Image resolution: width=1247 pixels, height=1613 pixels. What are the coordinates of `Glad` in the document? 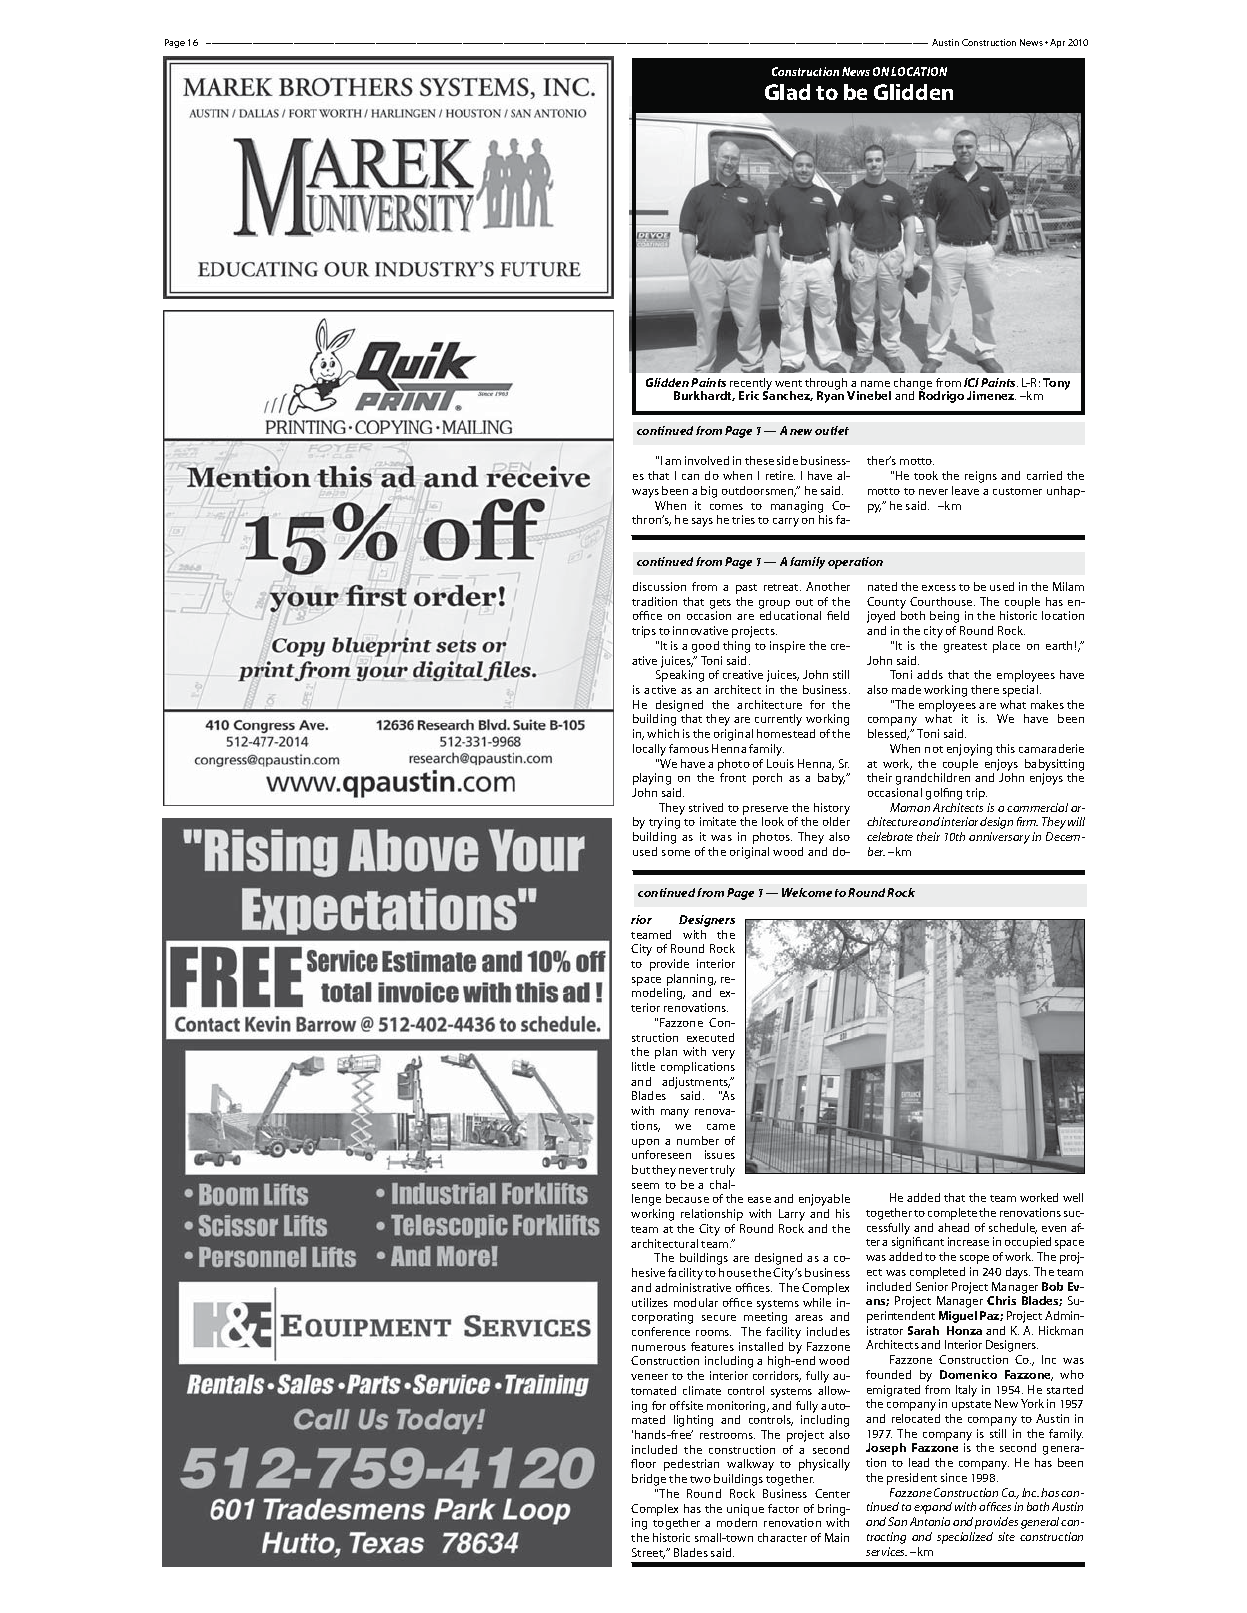 It's located at (787, 92).
